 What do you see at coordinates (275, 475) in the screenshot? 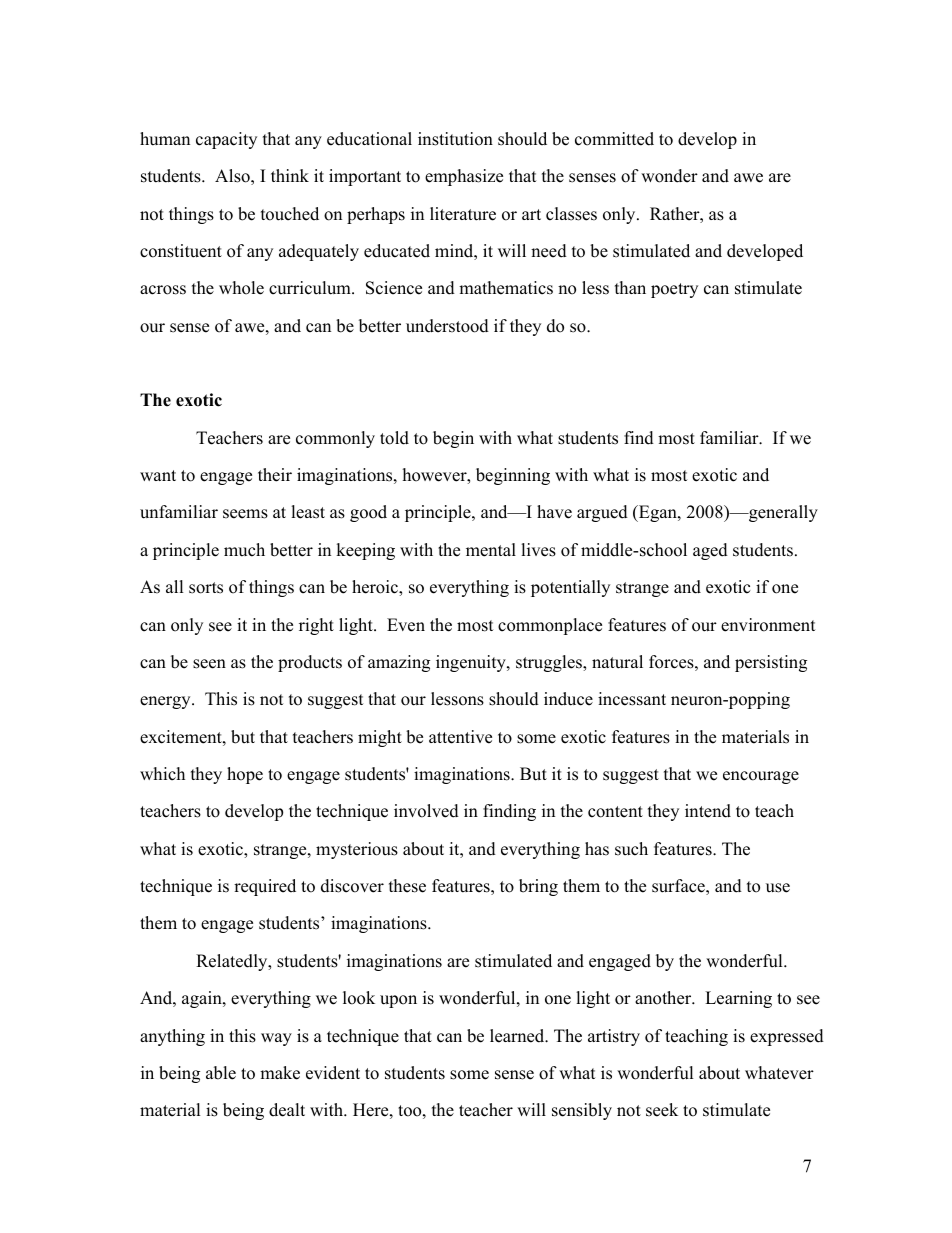
I see `their` at bounding box center [275, 475].
